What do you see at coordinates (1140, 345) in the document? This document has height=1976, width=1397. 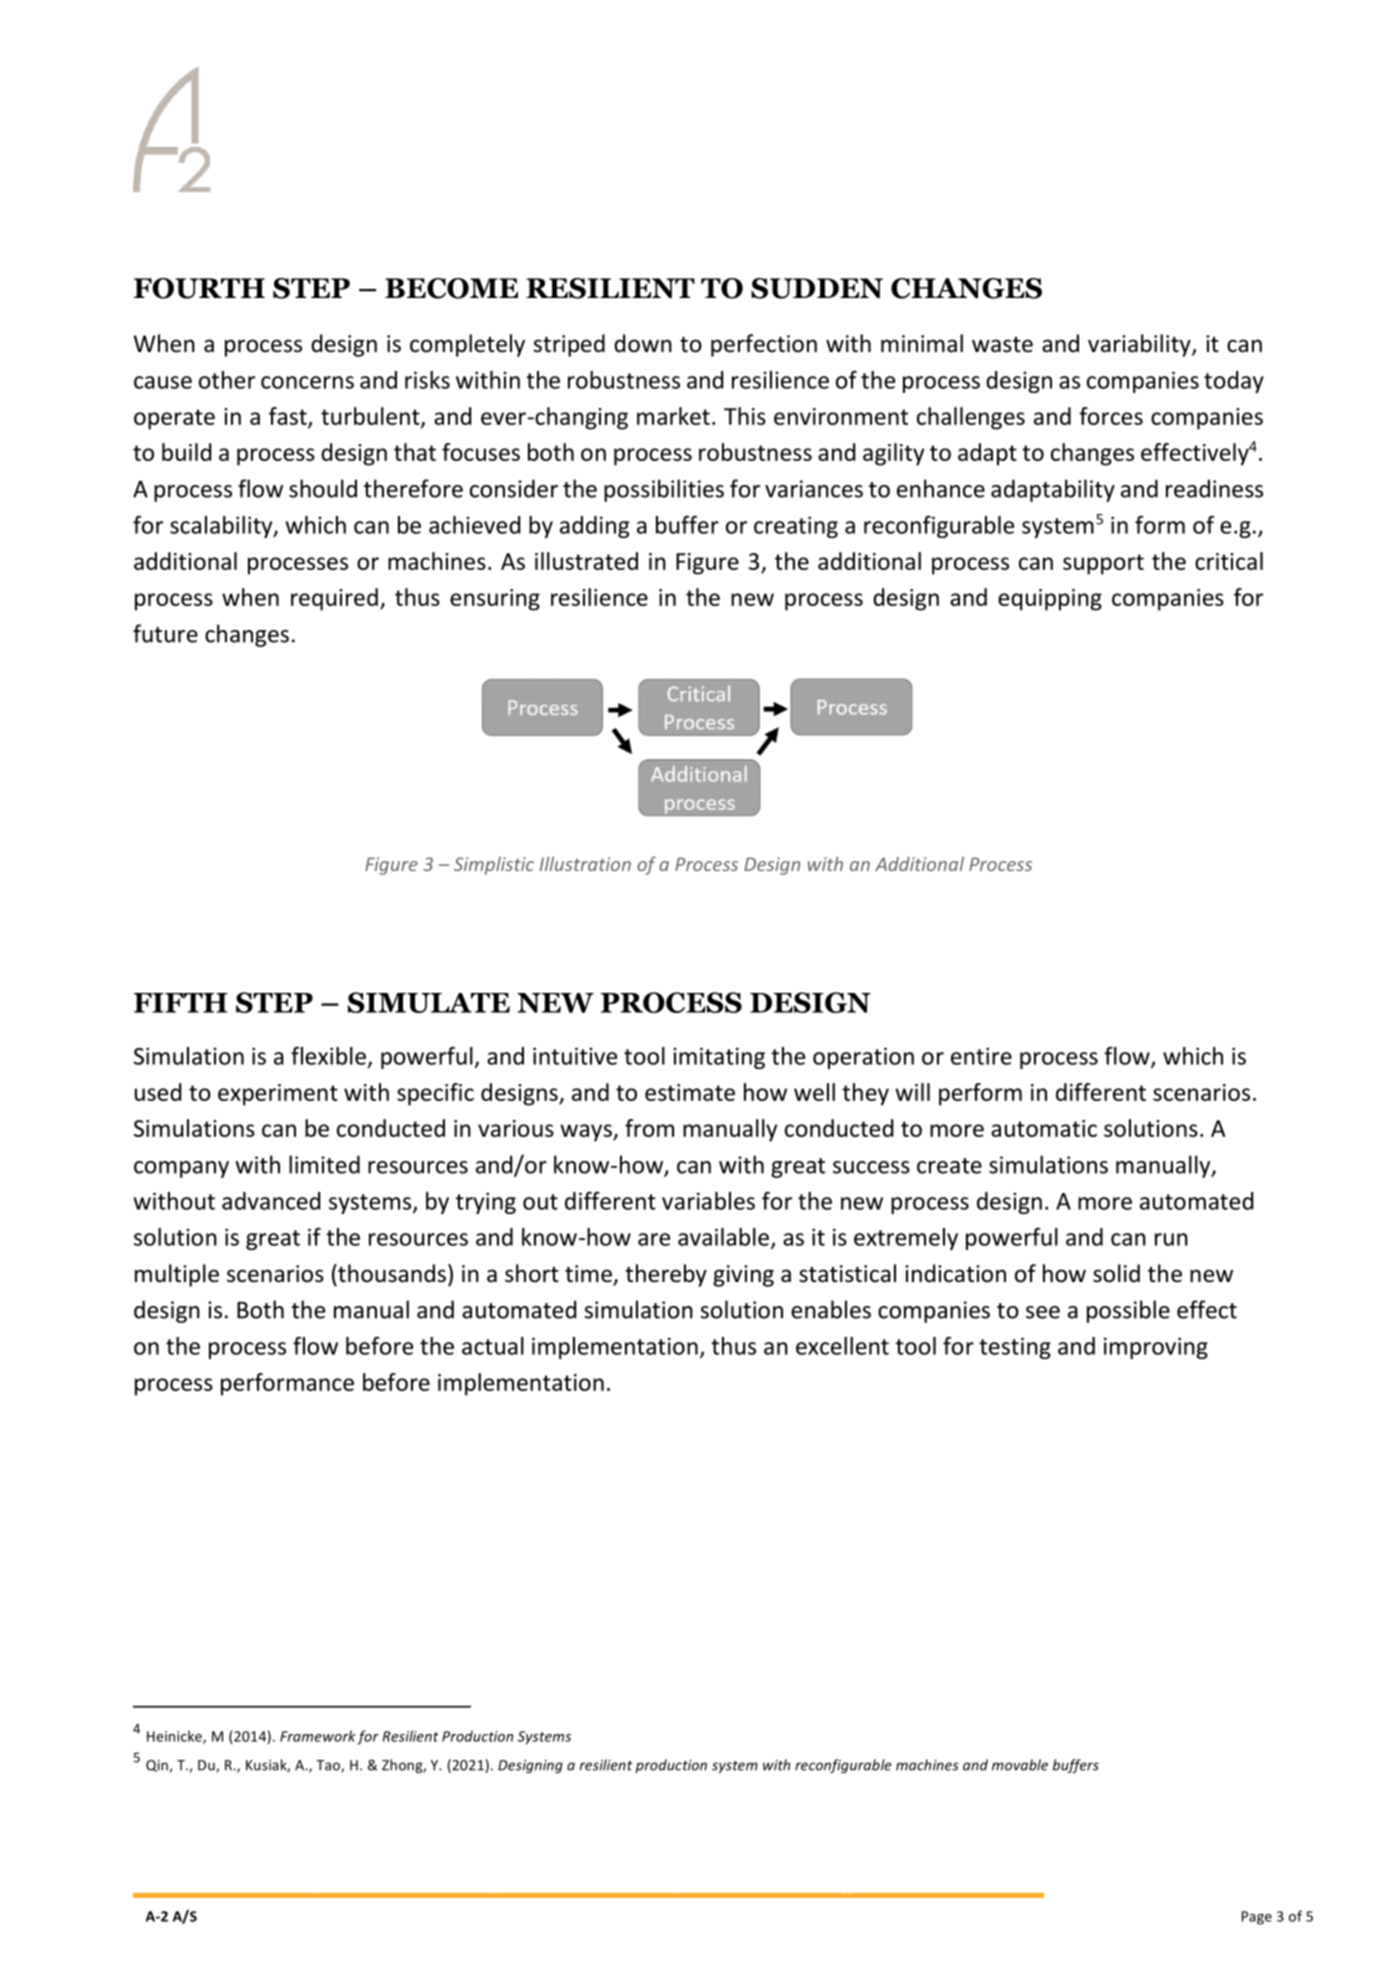 I see `variability` at bounding box center [1140, 345].
